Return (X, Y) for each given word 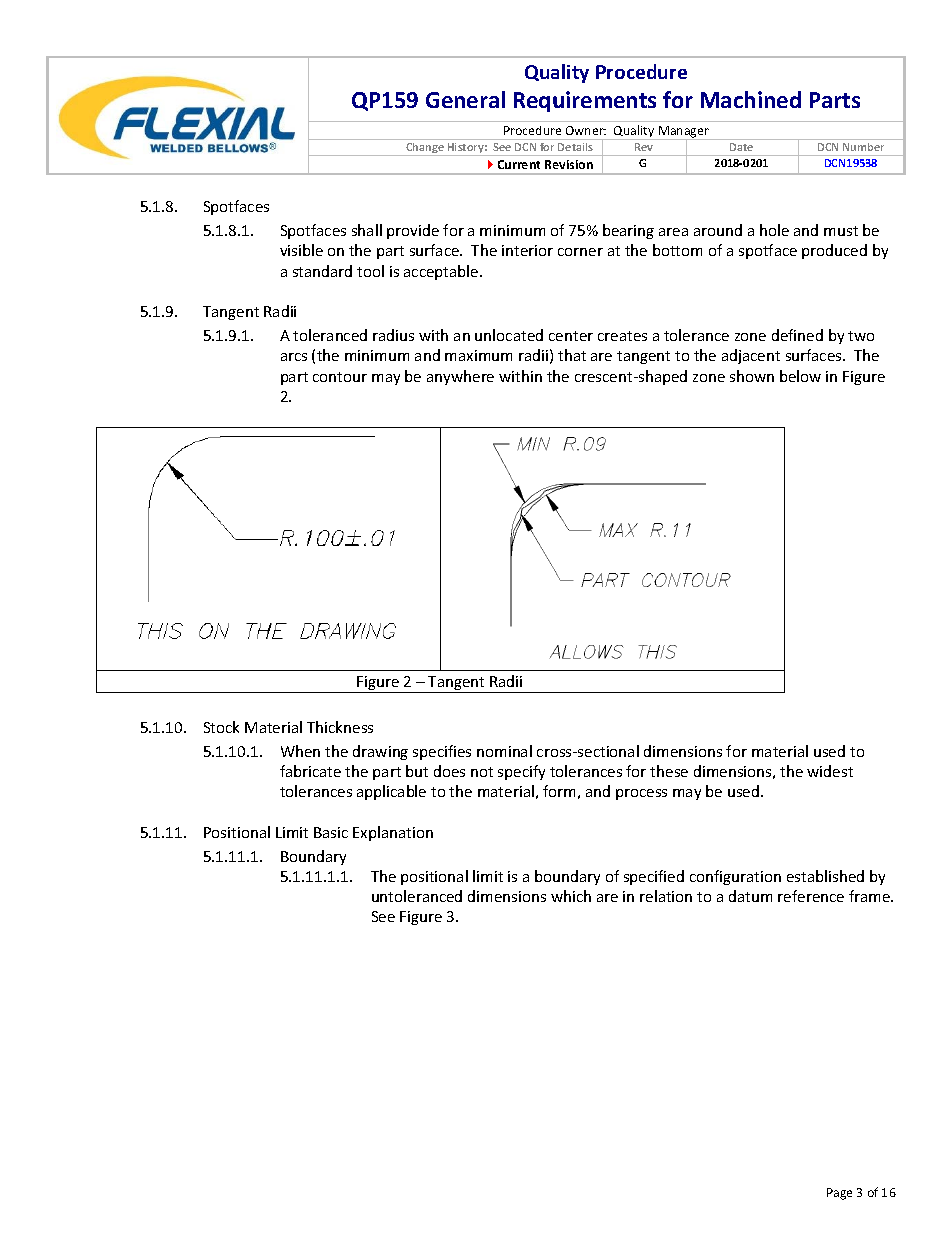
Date (741, 147)
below (800, 376)
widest (830, 771)
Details (575, 147)
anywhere (460, 377)
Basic (331, 832)
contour (340, 377)
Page (839, 1194)
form (559, 791)
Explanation (393, 833)
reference (811, 896)
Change (425, 149)
